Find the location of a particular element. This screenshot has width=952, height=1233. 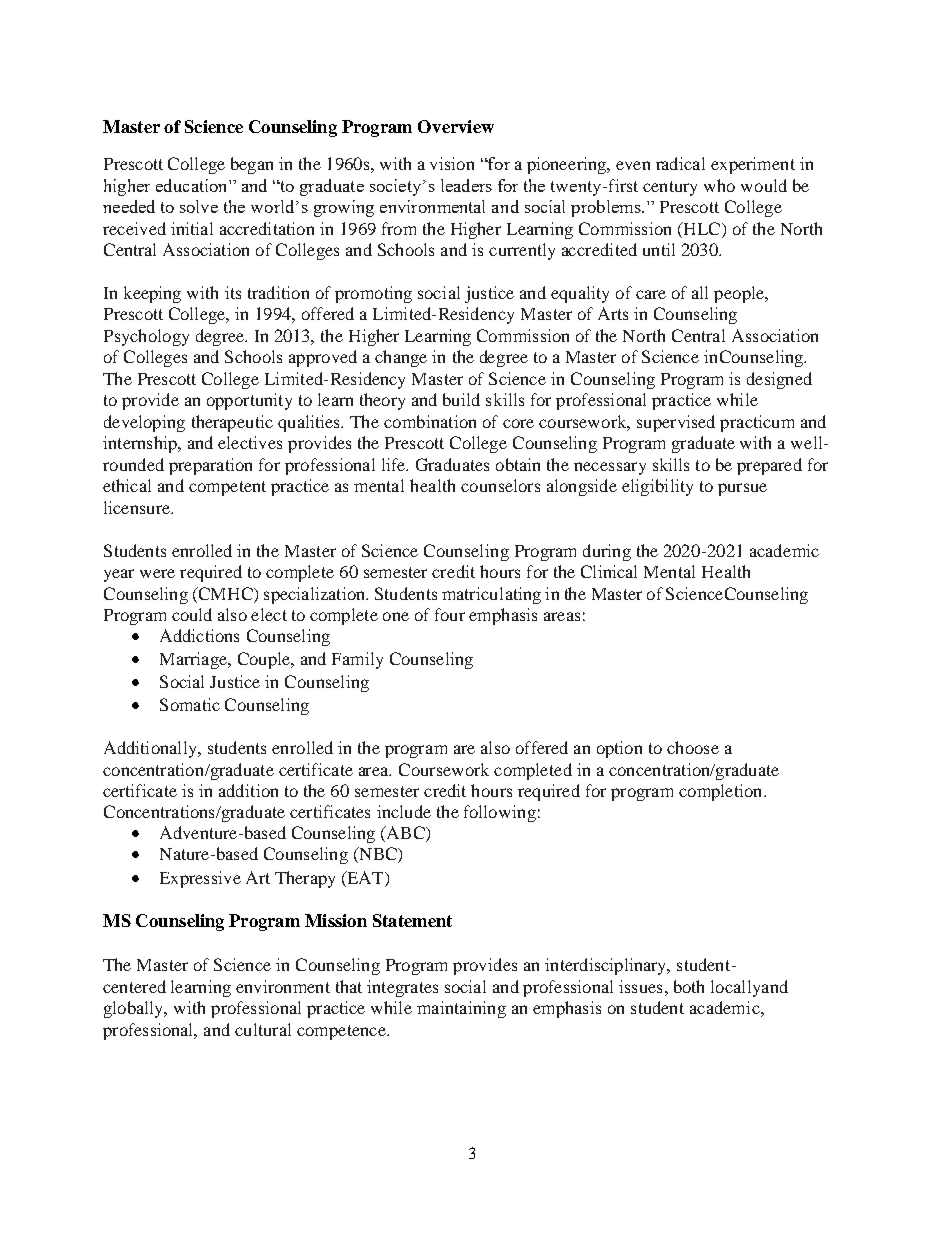

were is located at coordinates (157, 573).
